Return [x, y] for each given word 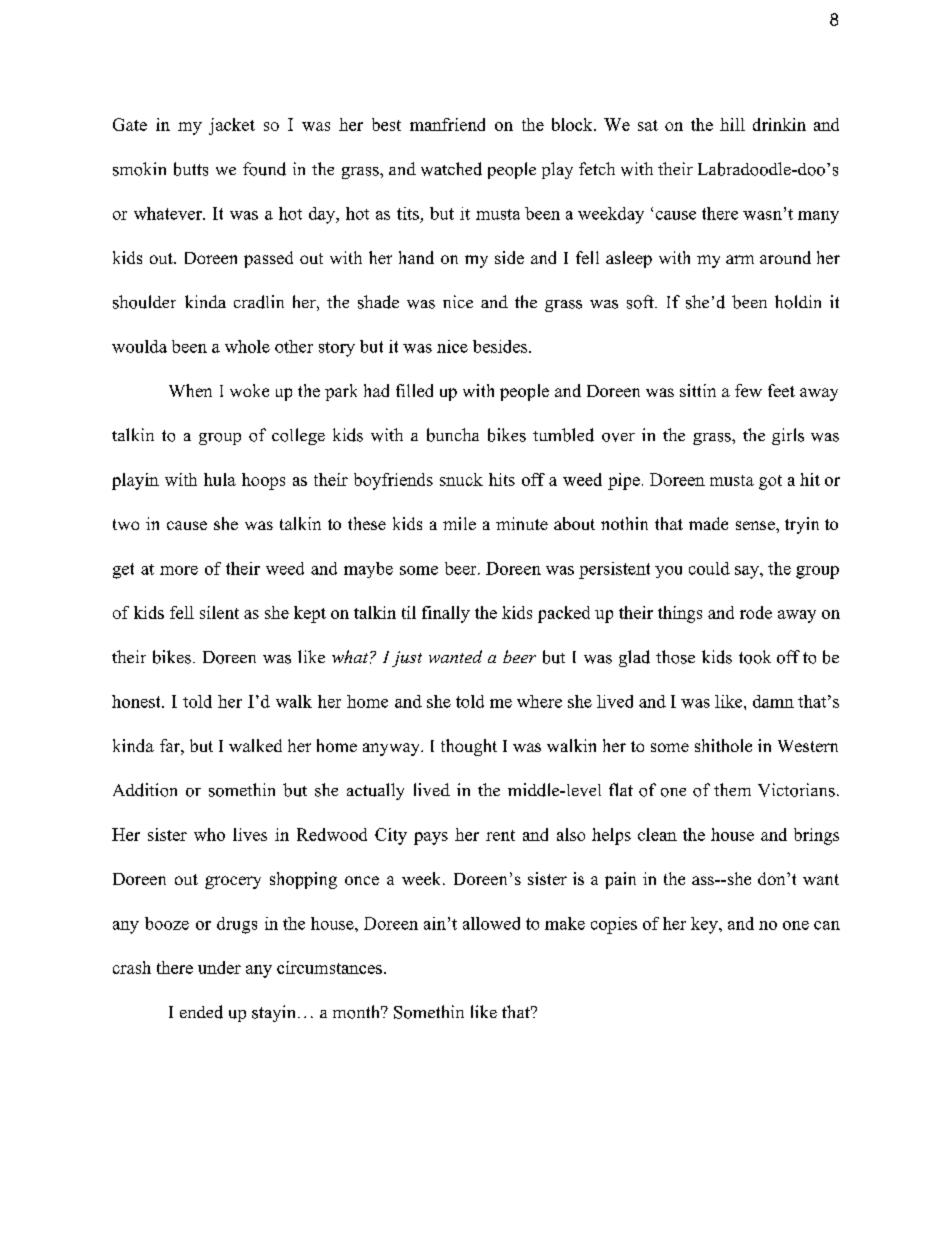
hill [732, 124]
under [219, 967]
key [705, 925]
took [755, 657]
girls [788, 436]
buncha [453, 435]
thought [469, 747]
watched [451, 169]
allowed [491, 923]
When [190, 390]
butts [191, 169]
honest [137, 701]
